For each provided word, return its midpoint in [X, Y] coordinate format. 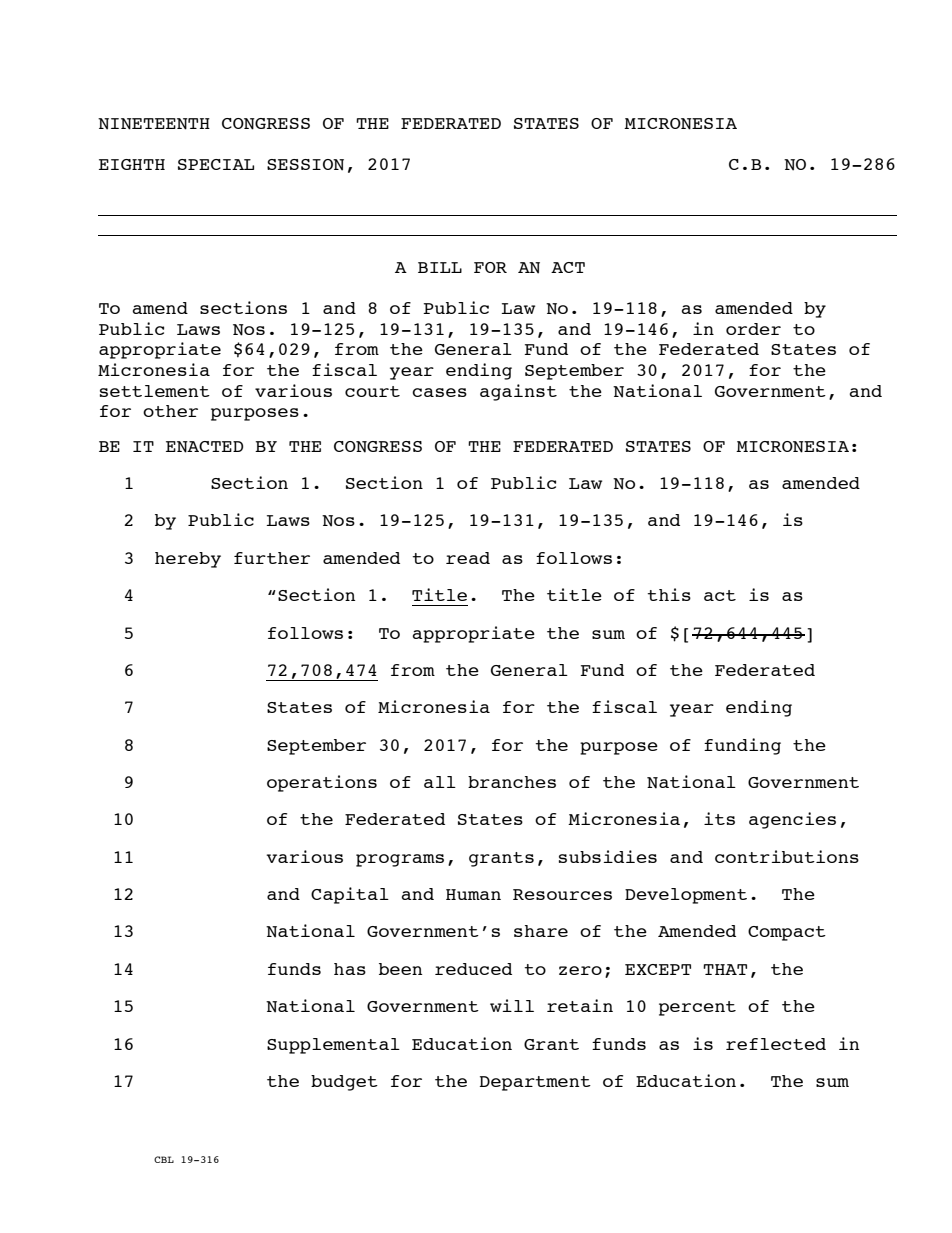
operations [322, 783]
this [669, 594]
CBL [164, 1159]
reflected [776, 1044]
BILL [440, 267]
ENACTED [204, 447]
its [719, 818]
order [753, 329]
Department [535, 1083]
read [468, 558]
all [440, 782]
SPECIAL [216, 164]
